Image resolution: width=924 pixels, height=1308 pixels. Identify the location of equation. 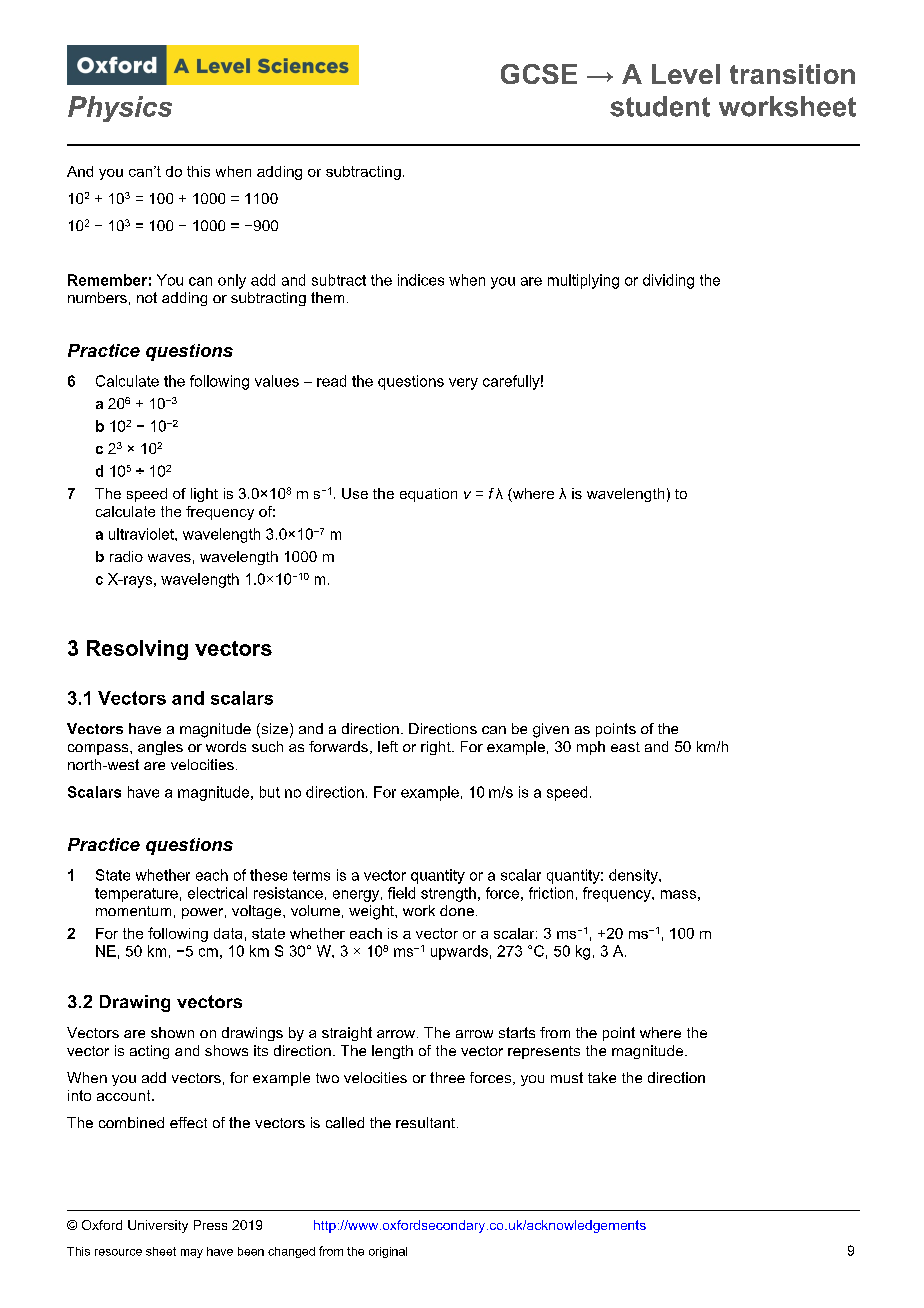
(428, 495).
